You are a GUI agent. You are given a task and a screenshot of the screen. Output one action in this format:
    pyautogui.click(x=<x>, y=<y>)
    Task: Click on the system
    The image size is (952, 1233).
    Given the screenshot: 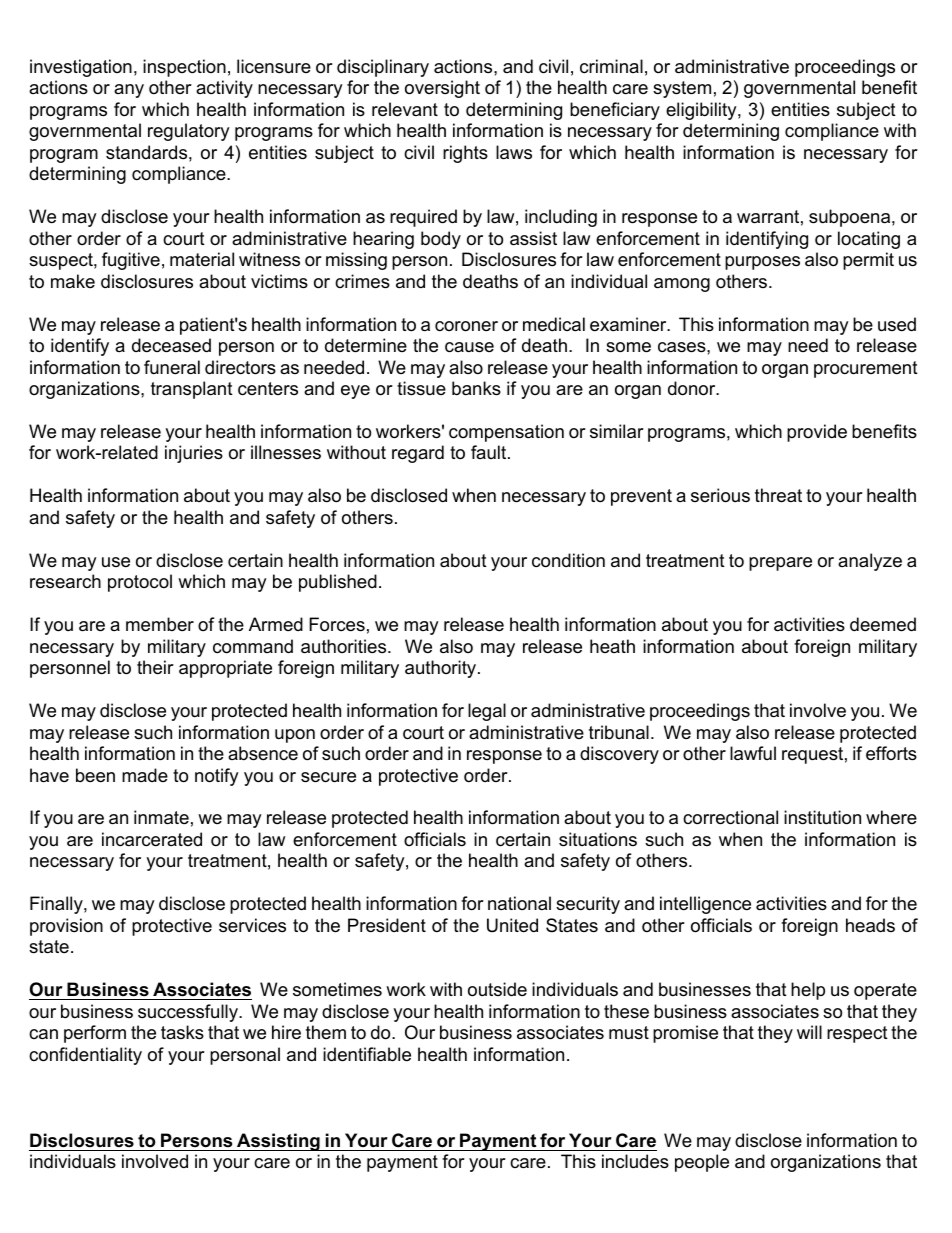 What is the action you would take?
    pyautogui.click(x=682, y=89)
